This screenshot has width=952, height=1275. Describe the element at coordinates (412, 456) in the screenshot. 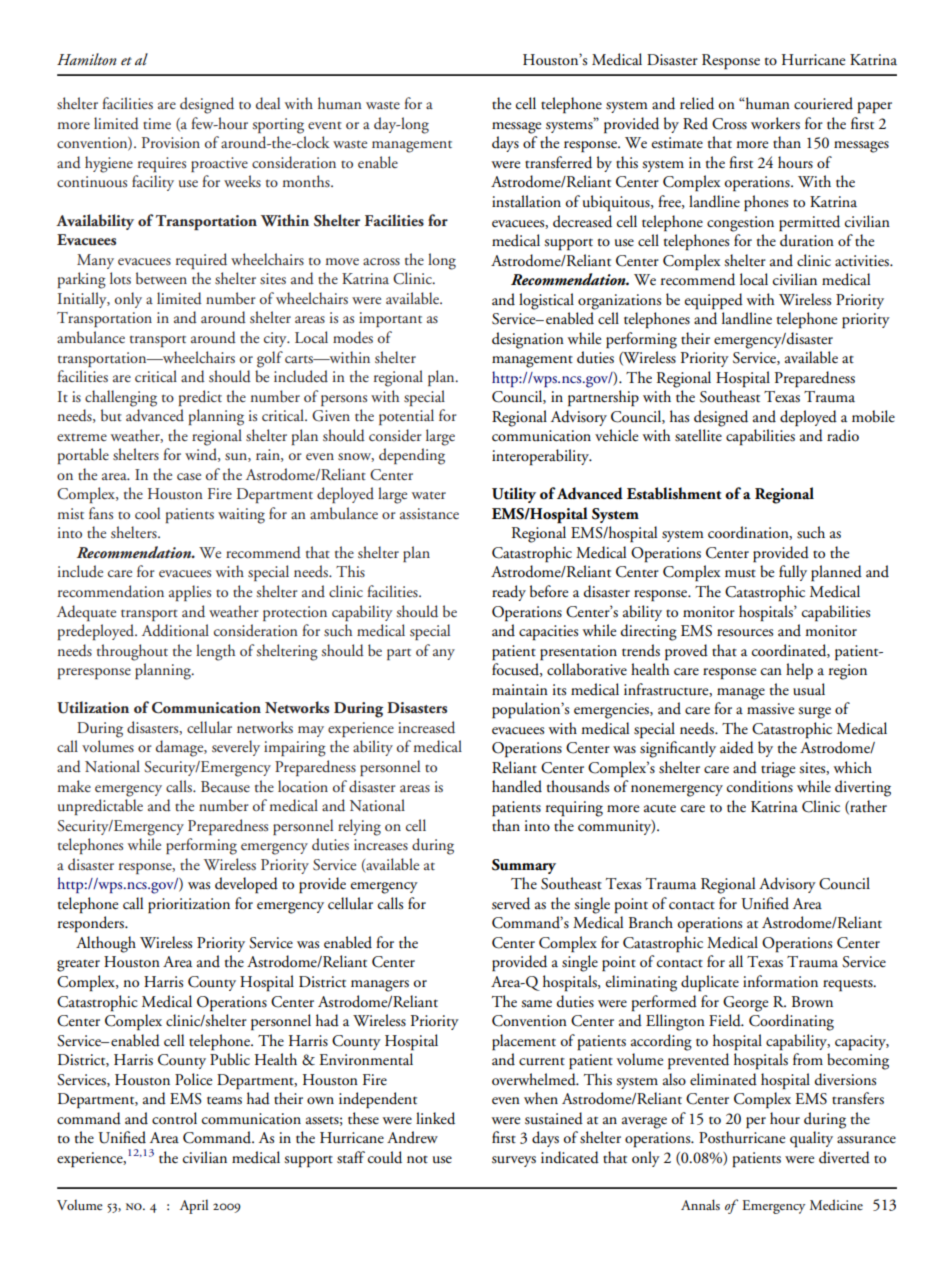

I see `depending` at that location.
